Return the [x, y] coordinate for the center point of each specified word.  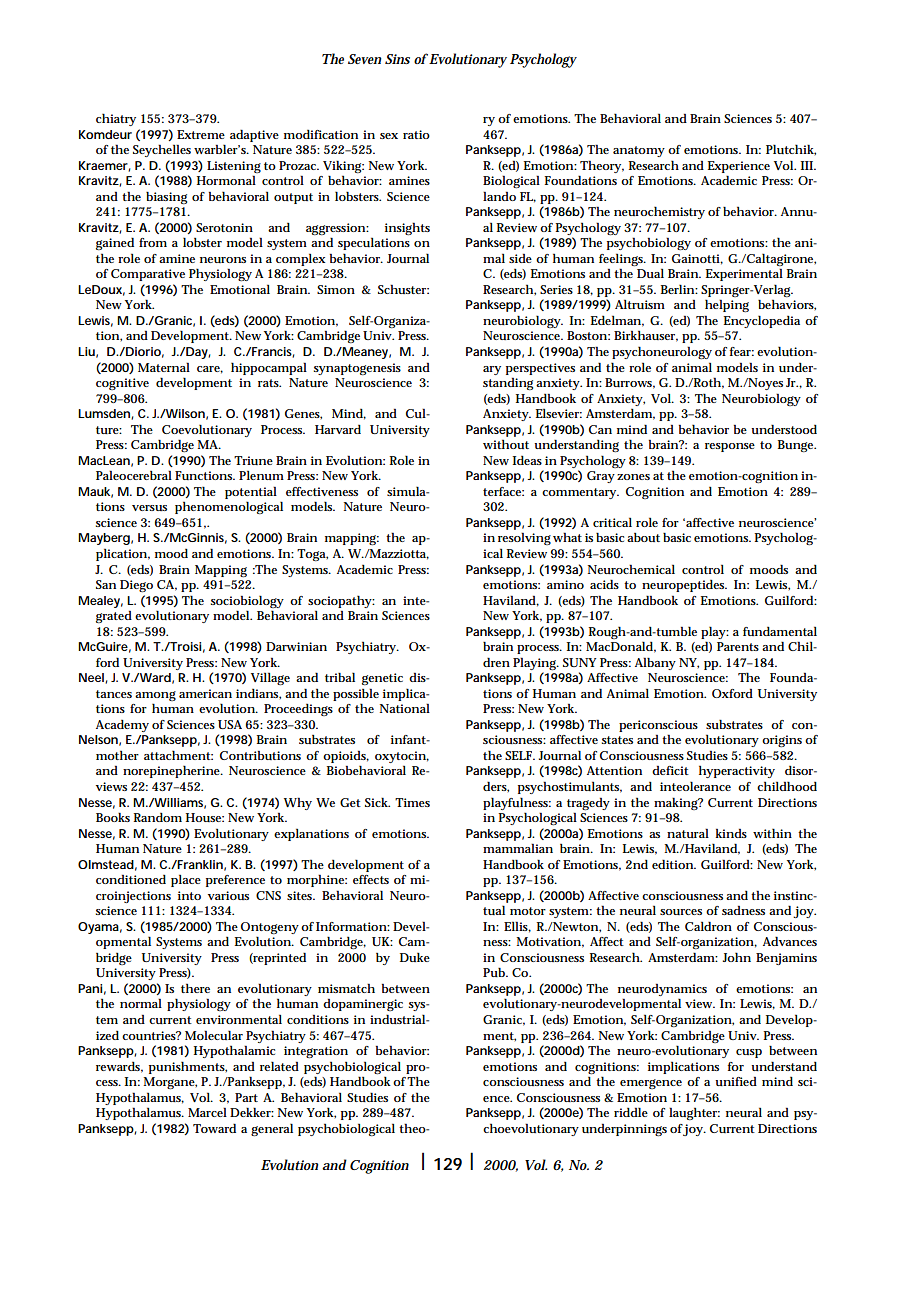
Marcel [207, 1112]
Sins [397, 59]
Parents [738, 646]
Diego [136, 586]
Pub [495, 972]
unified [736, 1081]
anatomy [639, 151]
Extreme [201, 134]
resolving [524, 538]
